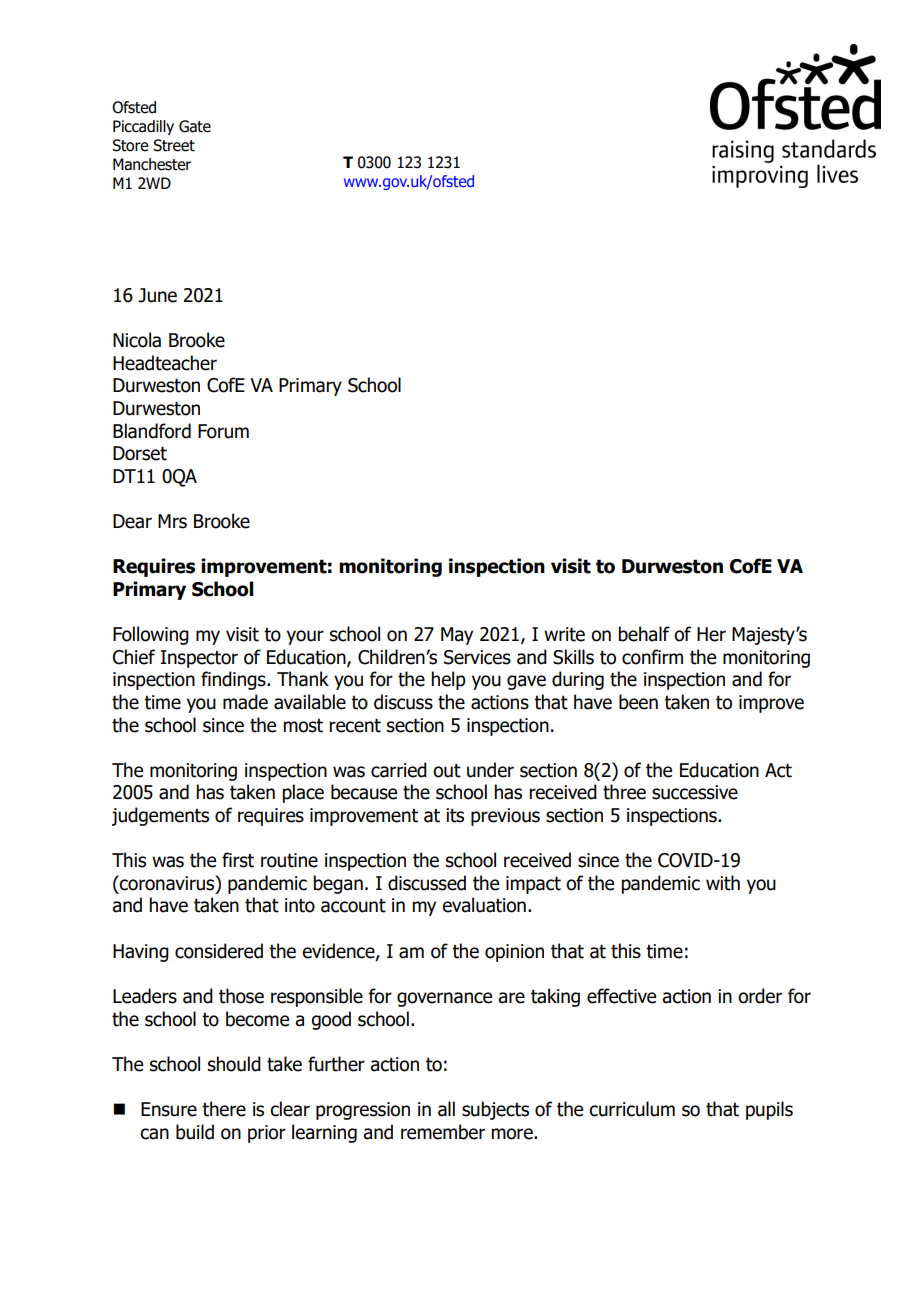 The height and width of the image is (1310, 924). I want to click on Manchester, so click(152, 164).
